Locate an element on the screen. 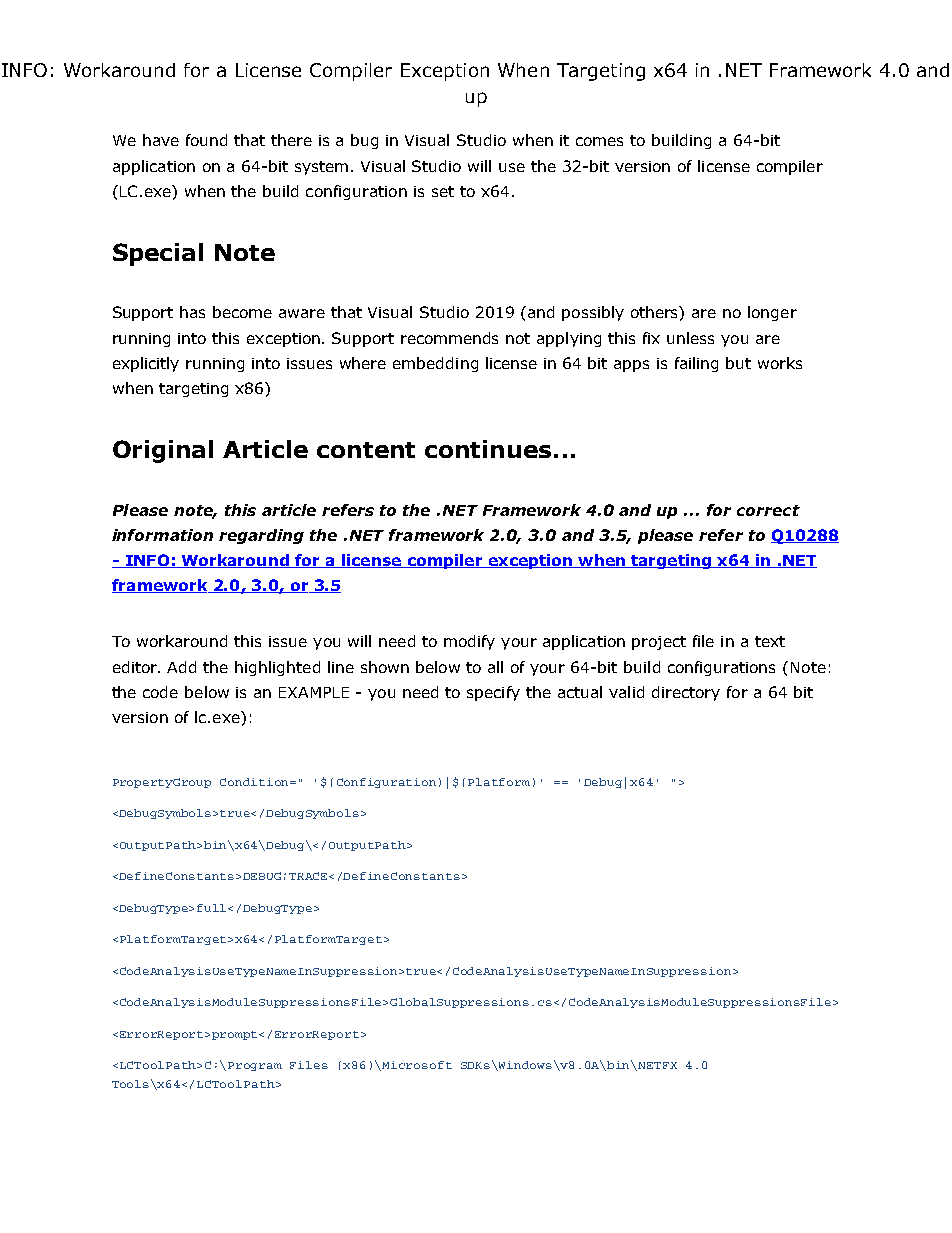  has is located at coordinates (192, 312).
